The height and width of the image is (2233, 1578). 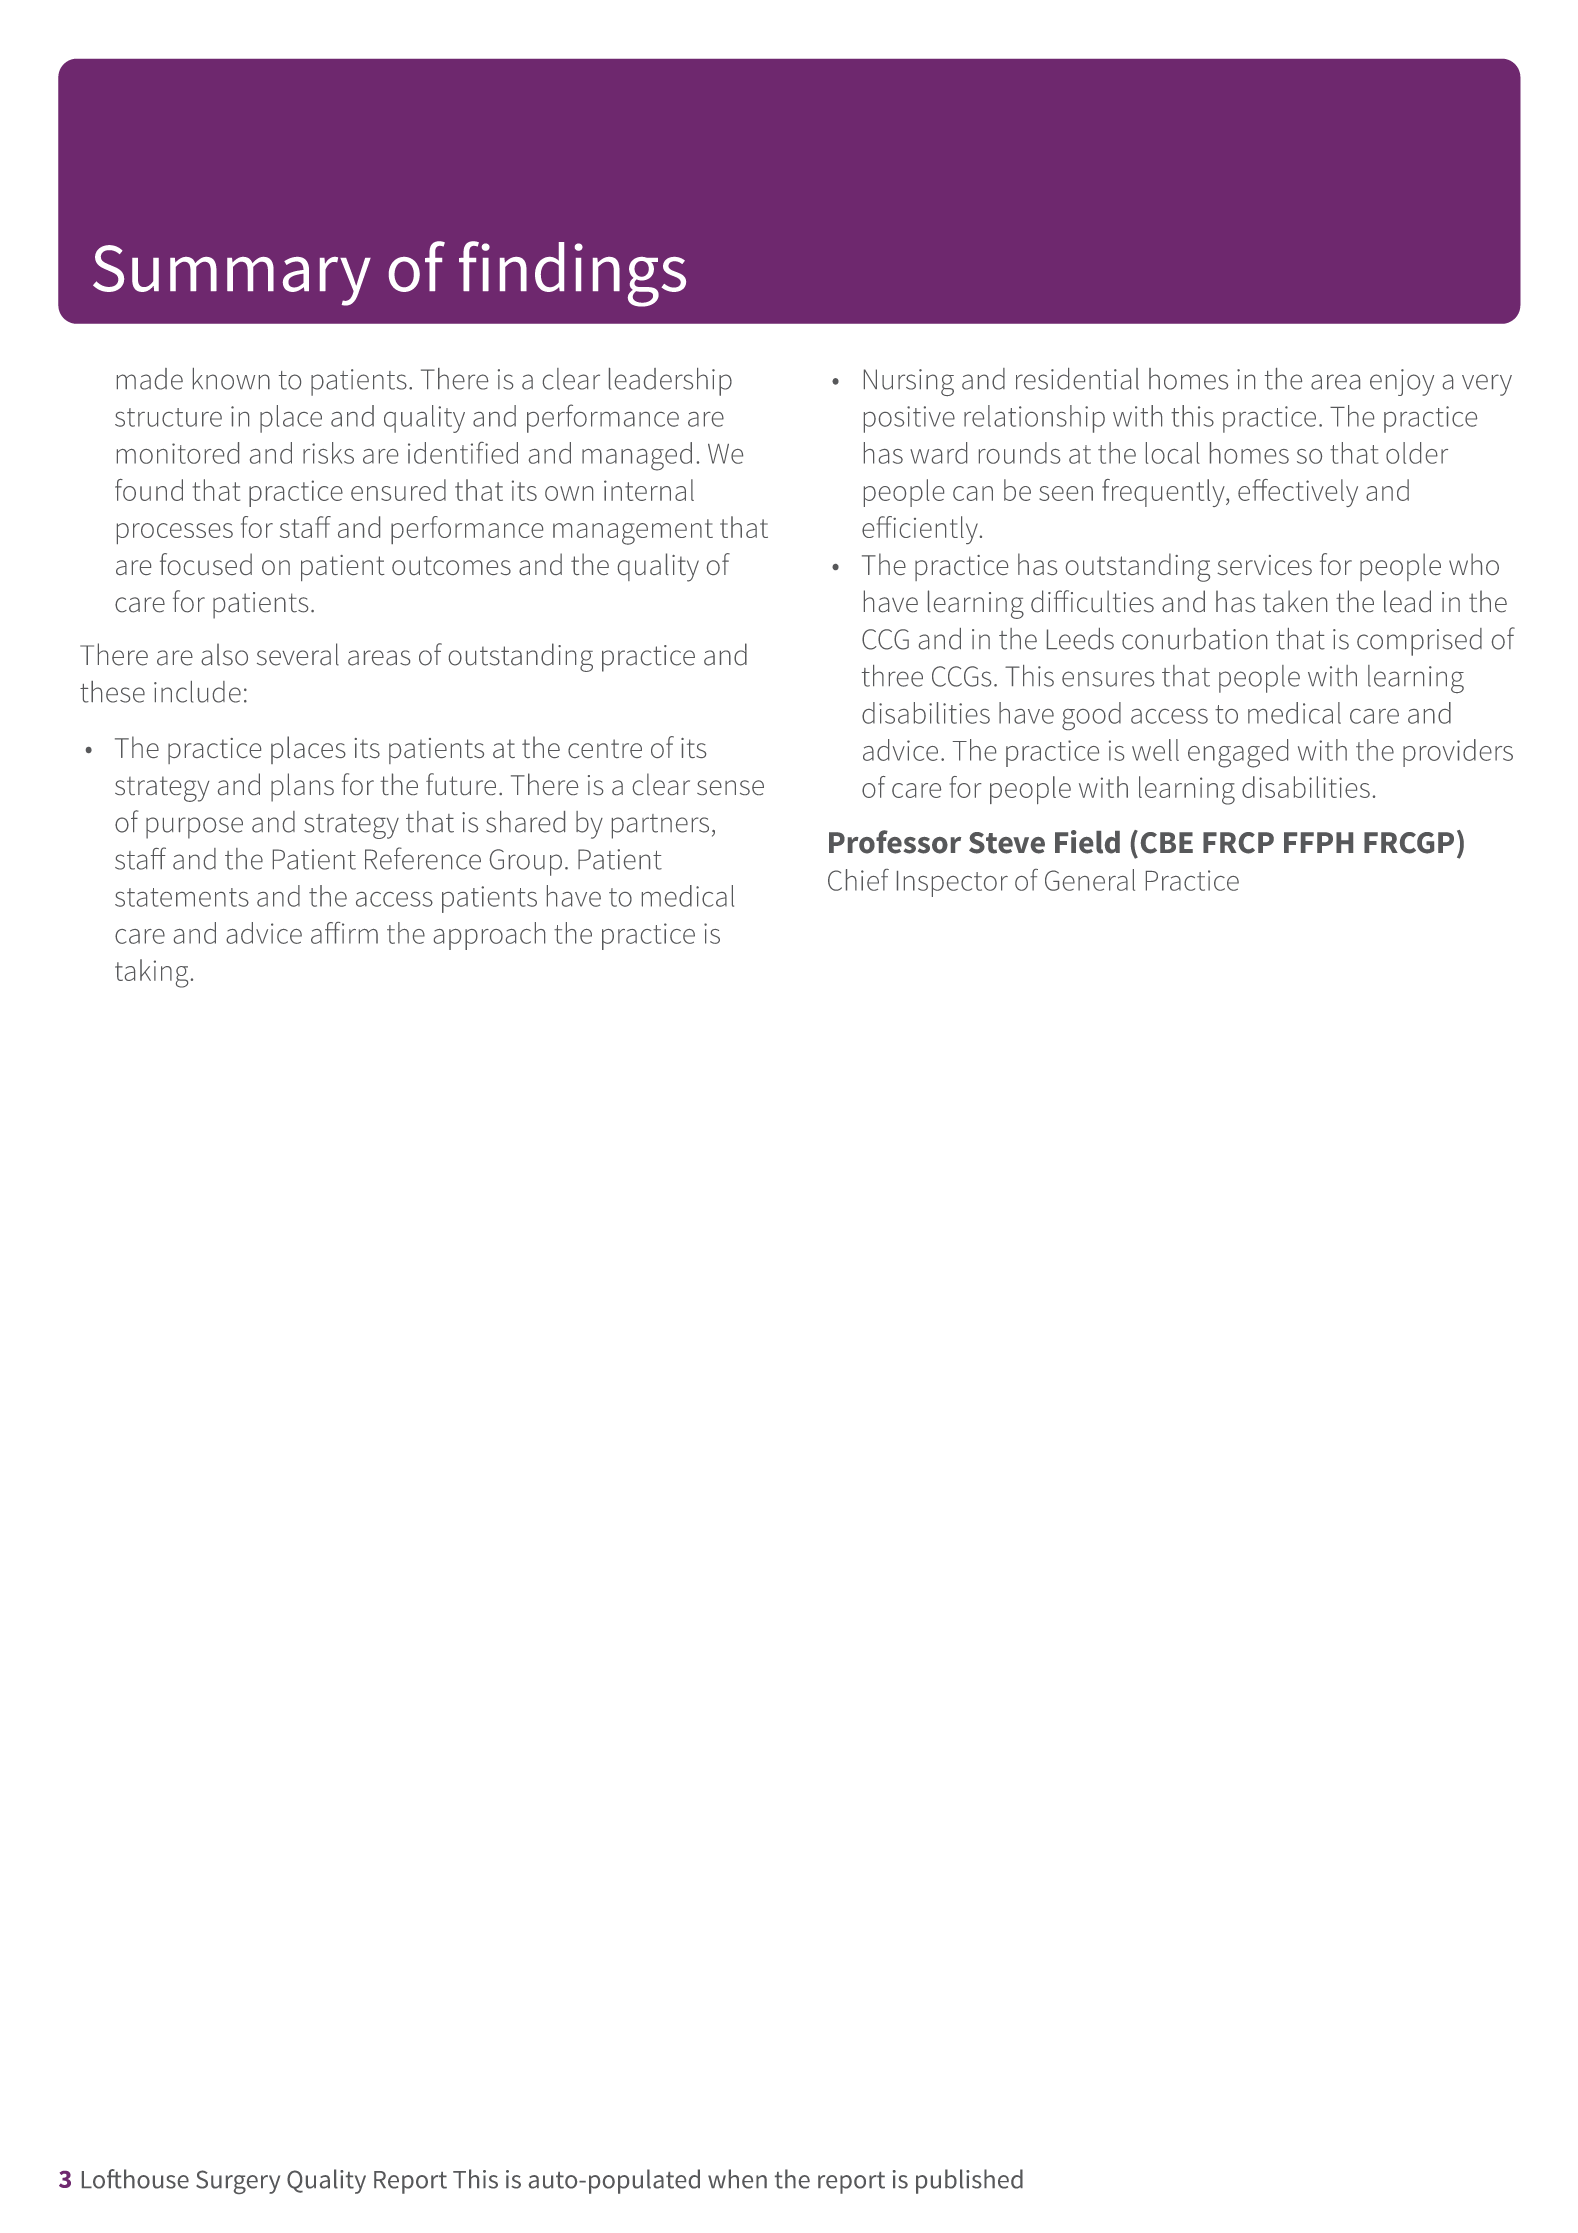 What do you see at coordinates (858, 880) in the image?
I see `Chief` at bounding box center [858, 880].
